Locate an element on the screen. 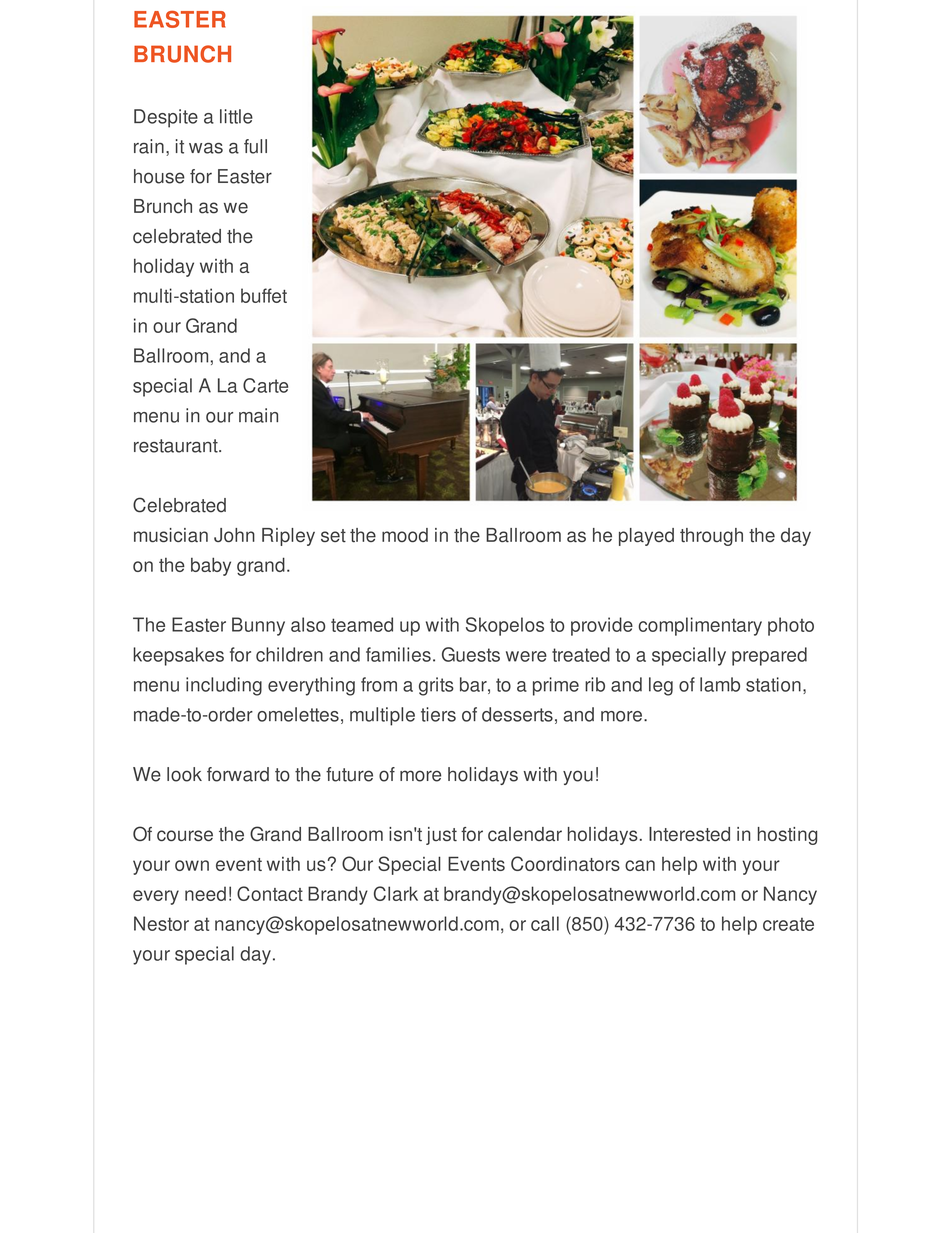  mood is located at coordinates (405, 535).
